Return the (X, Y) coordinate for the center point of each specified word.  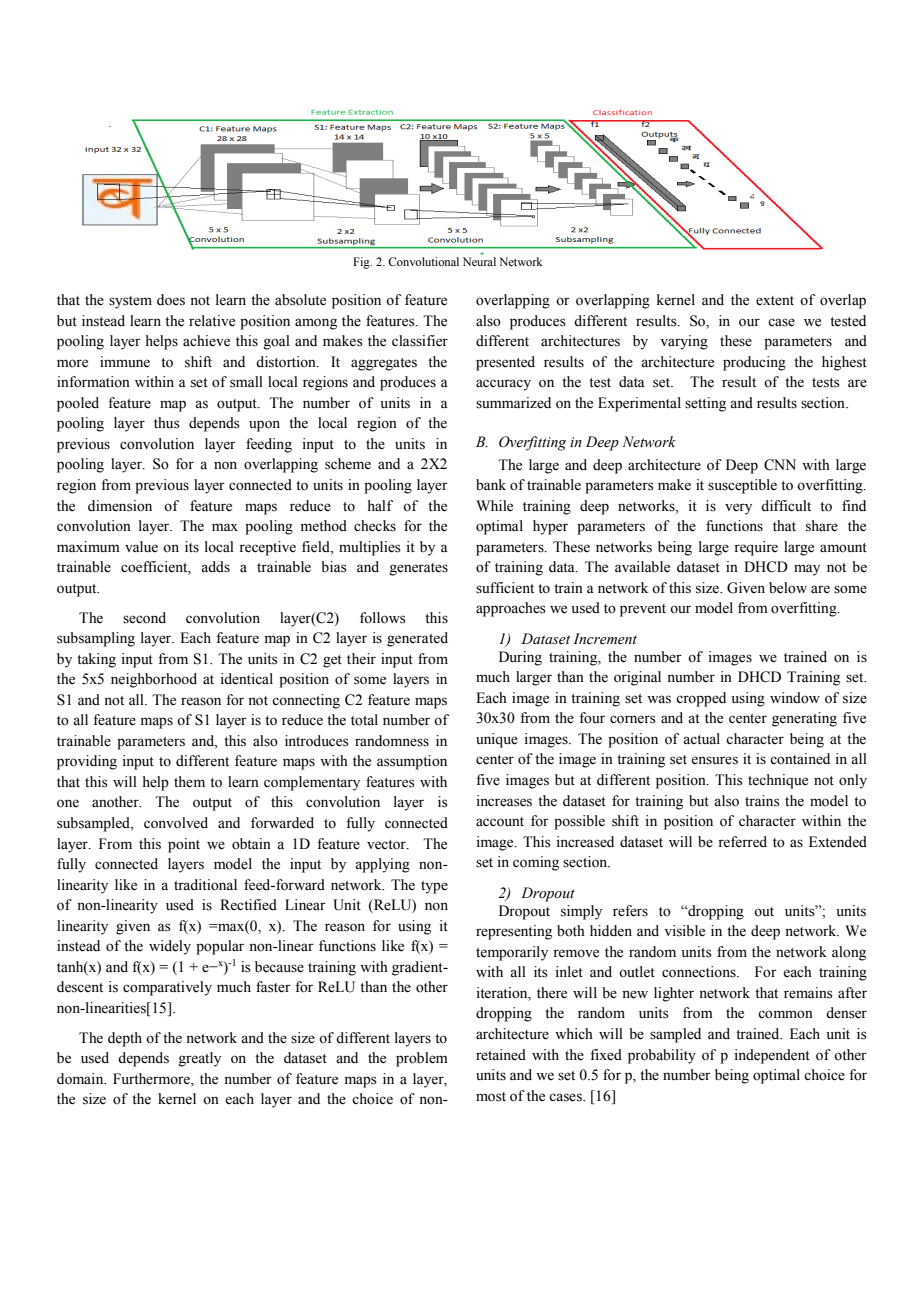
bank (491, 485)
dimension (120, 506)
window (795, 698)
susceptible (742, 486)
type (434, 887)
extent (775, 301)
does (171, 300)
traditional (205, 885)
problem (422, 1059)
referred (742, 842)
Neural (479, 261)
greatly (199, 1059)
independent (772, 1056)
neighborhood (154, 680)
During (520, 658)
